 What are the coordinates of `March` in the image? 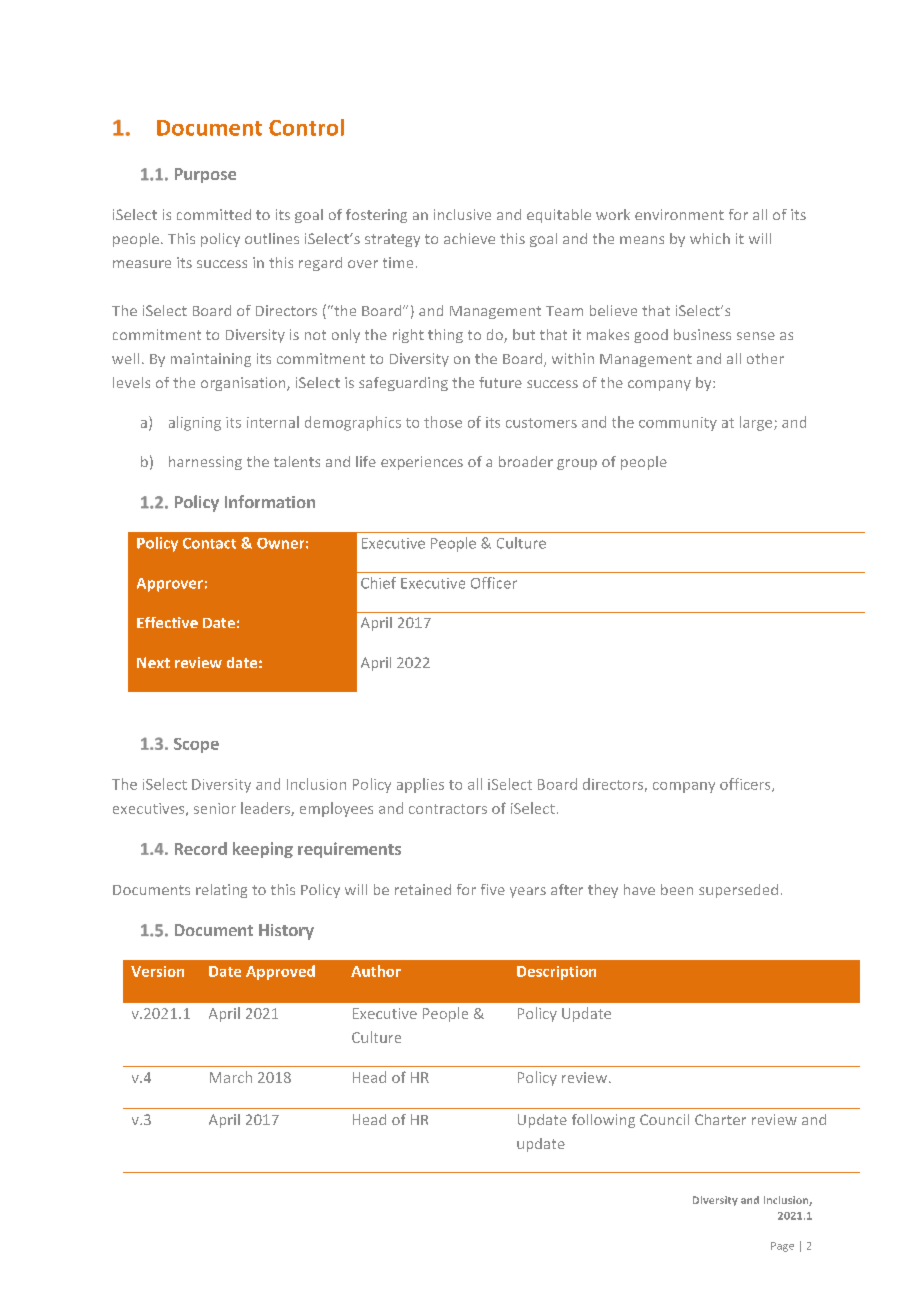 It's located at (231, 1077).
